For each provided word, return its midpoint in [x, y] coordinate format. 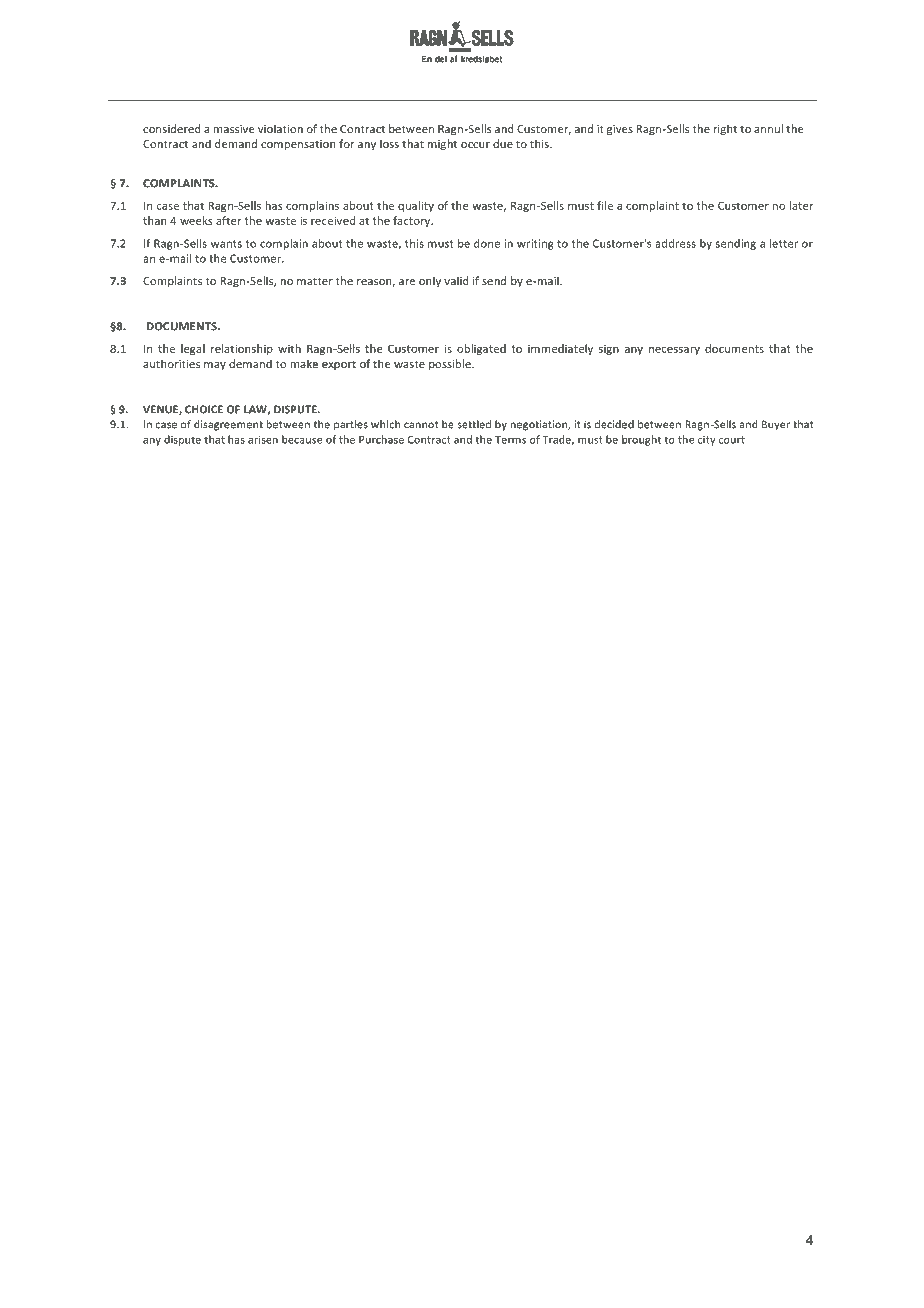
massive [234, 129]
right [725, 129]
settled [474, 424]
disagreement [228, 425]
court [732, 440]
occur [475, 145]
